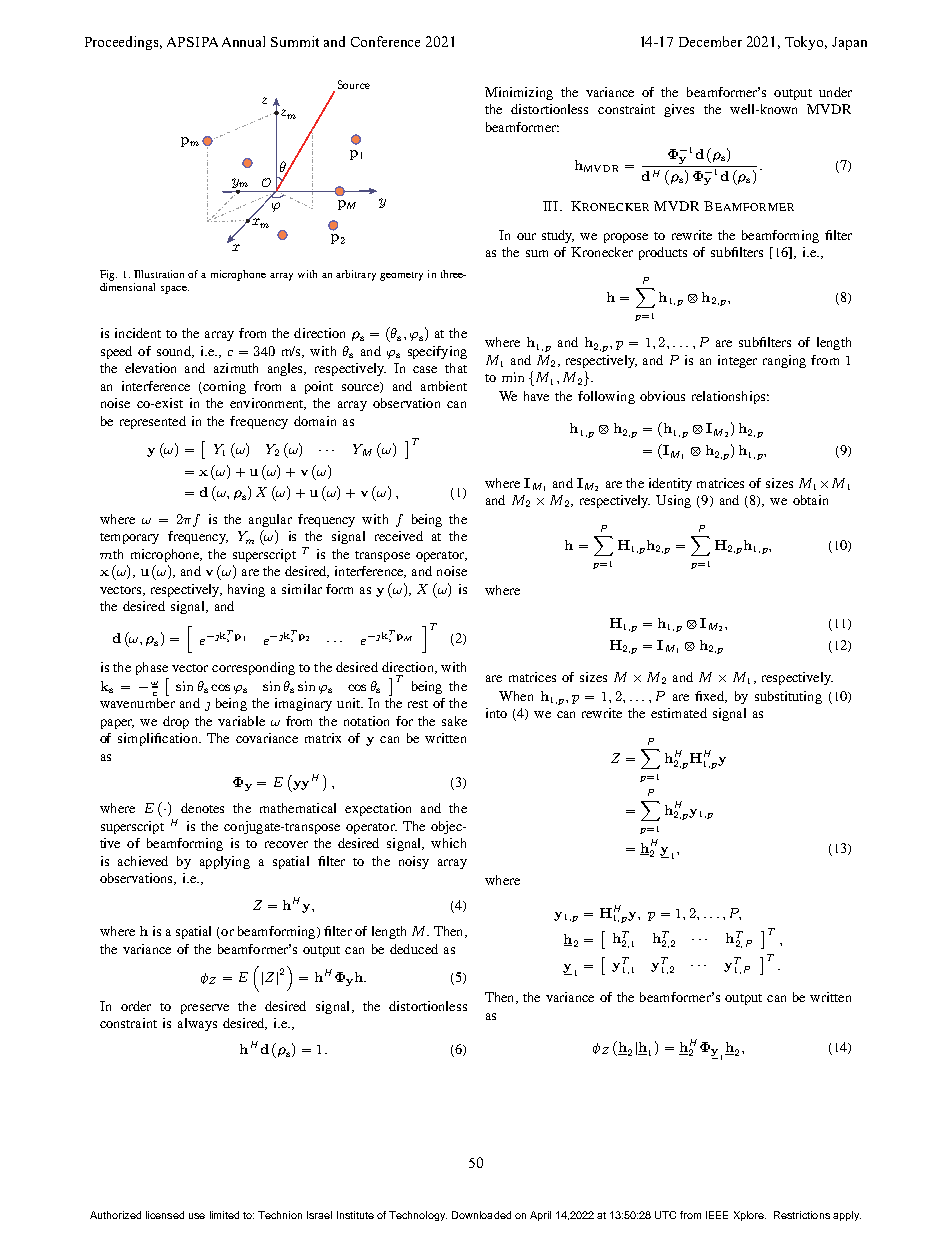 This screenshot has width=952, height=1233. Describe the element at coordinates (728, 397) in the screenshot. I see `relationships` at that location.
